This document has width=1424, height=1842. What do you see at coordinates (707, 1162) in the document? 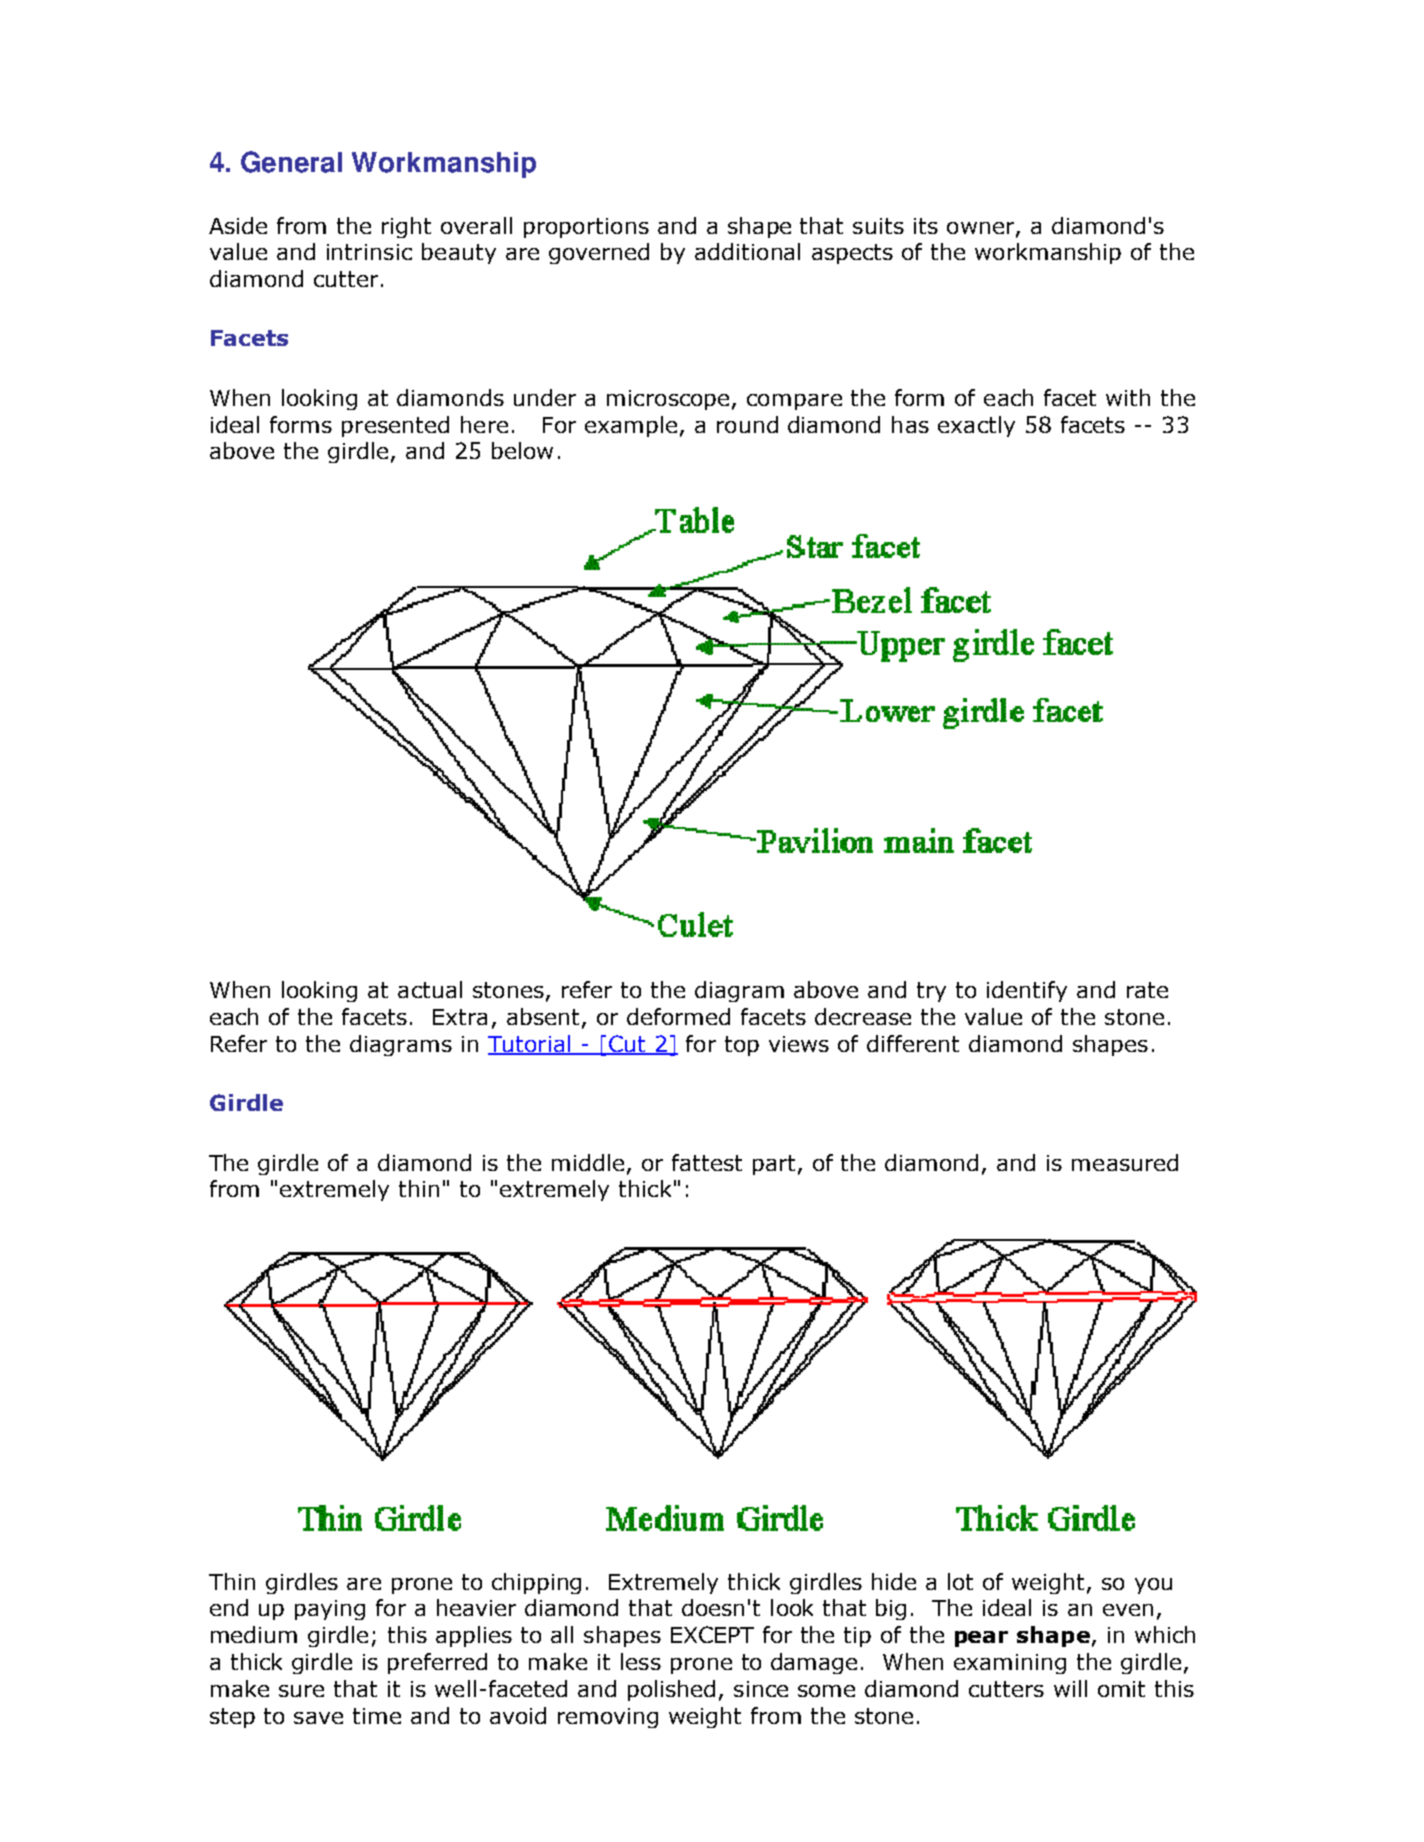
I see `fattest` at bounding box center [707, 1162].
